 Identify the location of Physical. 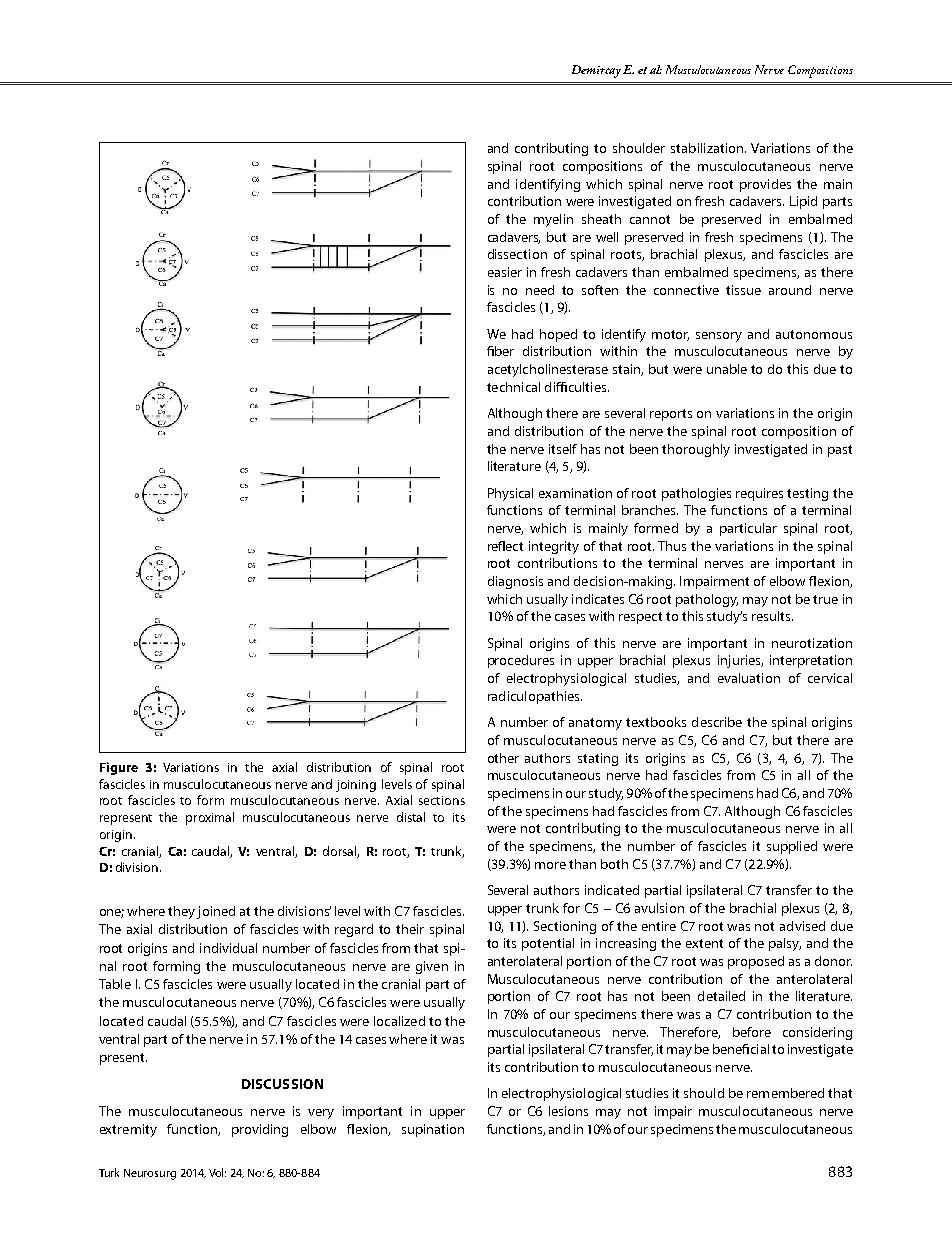
(510, 494).
